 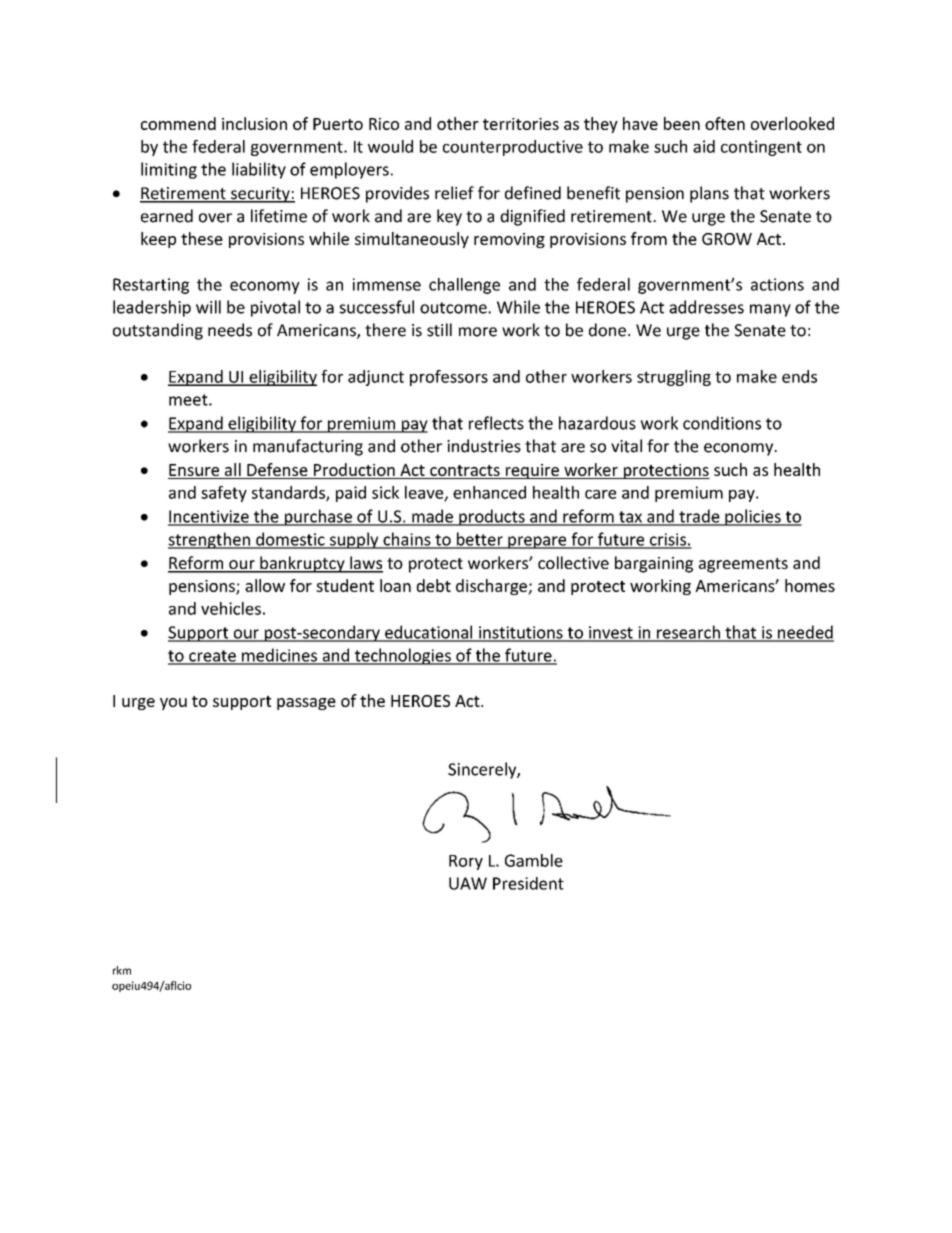 I want to click on enhanced, so click(x=489, y=492).
